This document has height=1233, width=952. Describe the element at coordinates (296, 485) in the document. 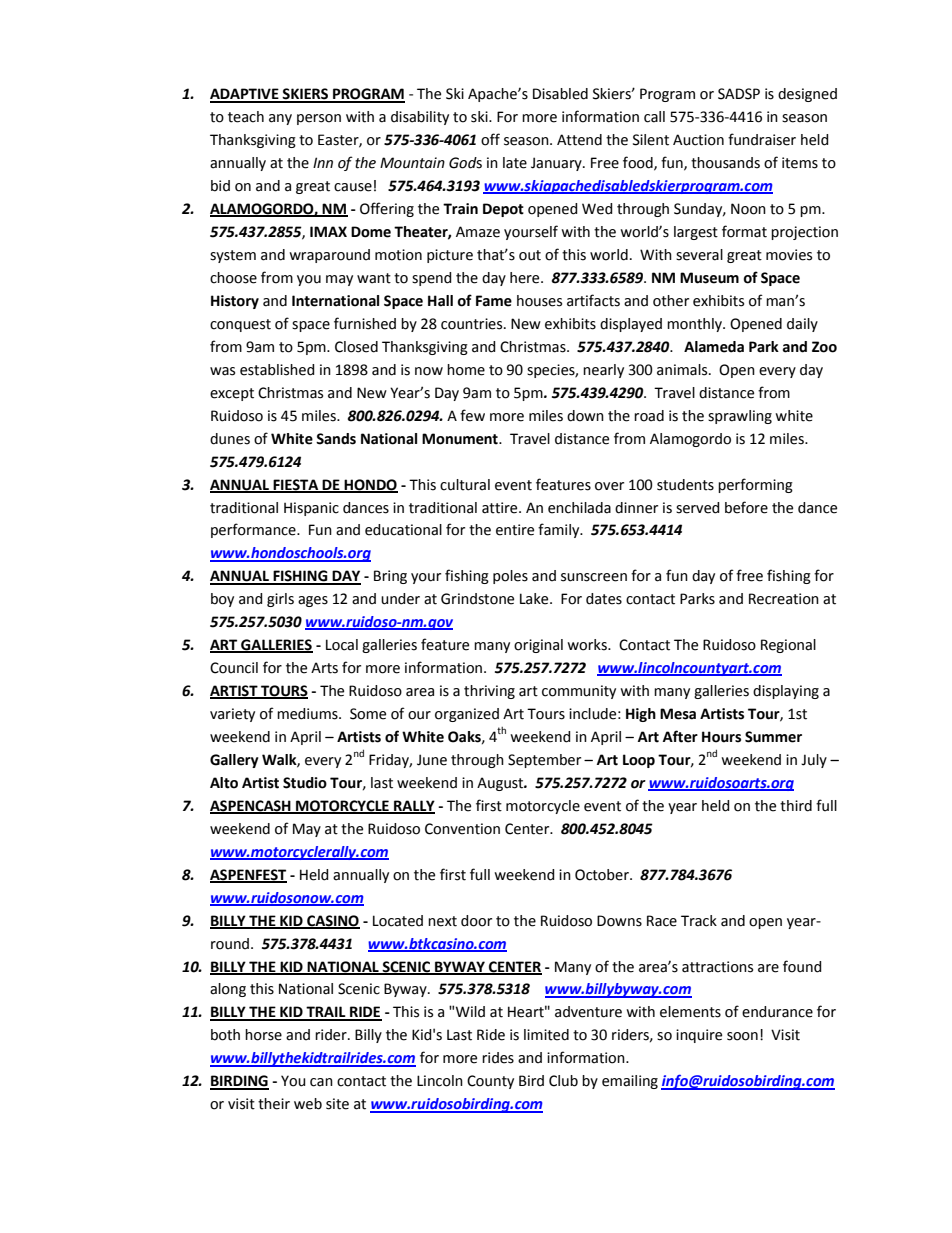

I see `FIESTA` at that location.
